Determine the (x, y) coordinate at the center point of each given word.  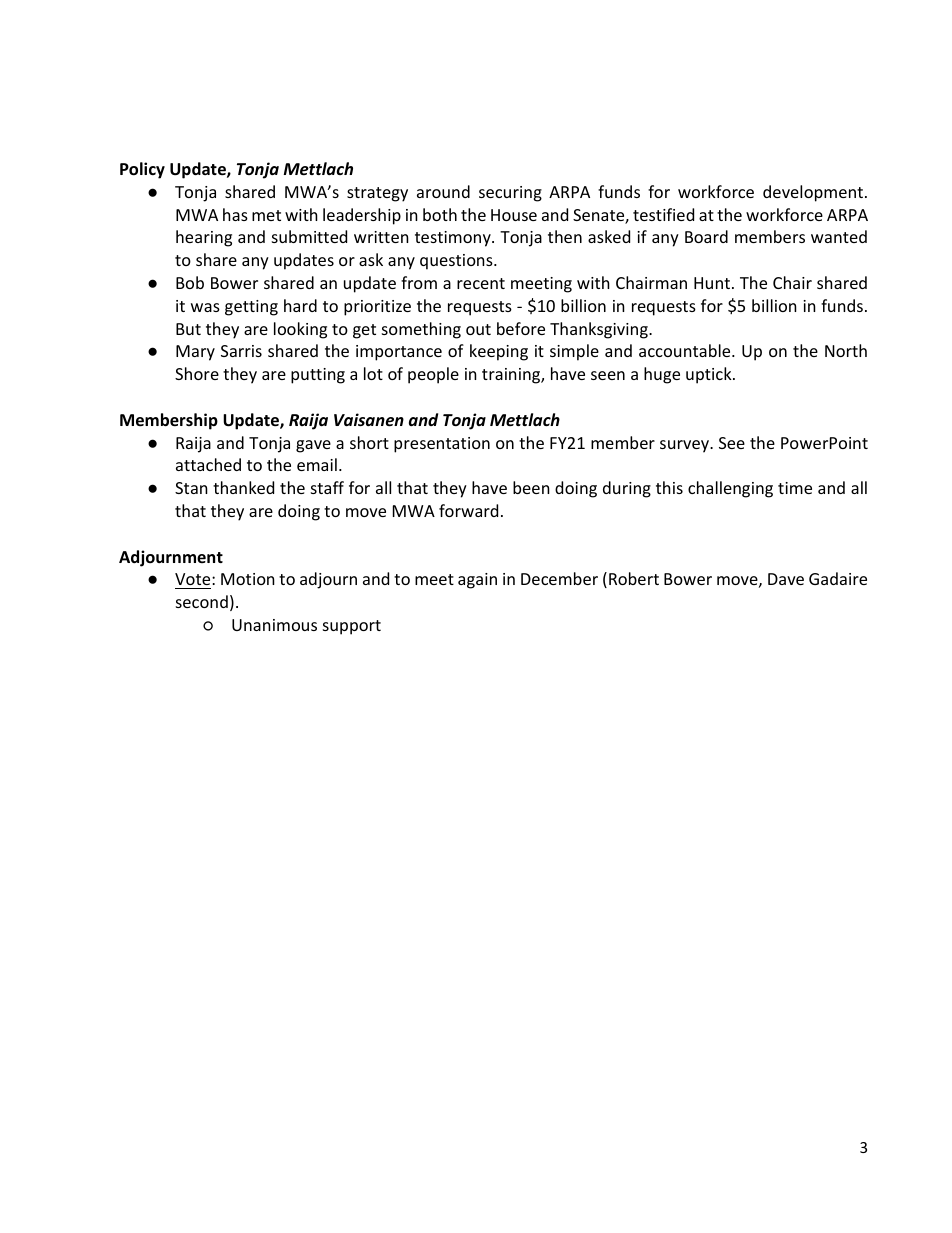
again (477, 581)
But (188, 329)
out (478, 329)
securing (510, 194)
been (531, 487)
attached (208, 464)
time (795, 488)
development (813, 193)
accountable (686, 350)
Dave (786, 579)
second (202, 601)
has (235, 214)
